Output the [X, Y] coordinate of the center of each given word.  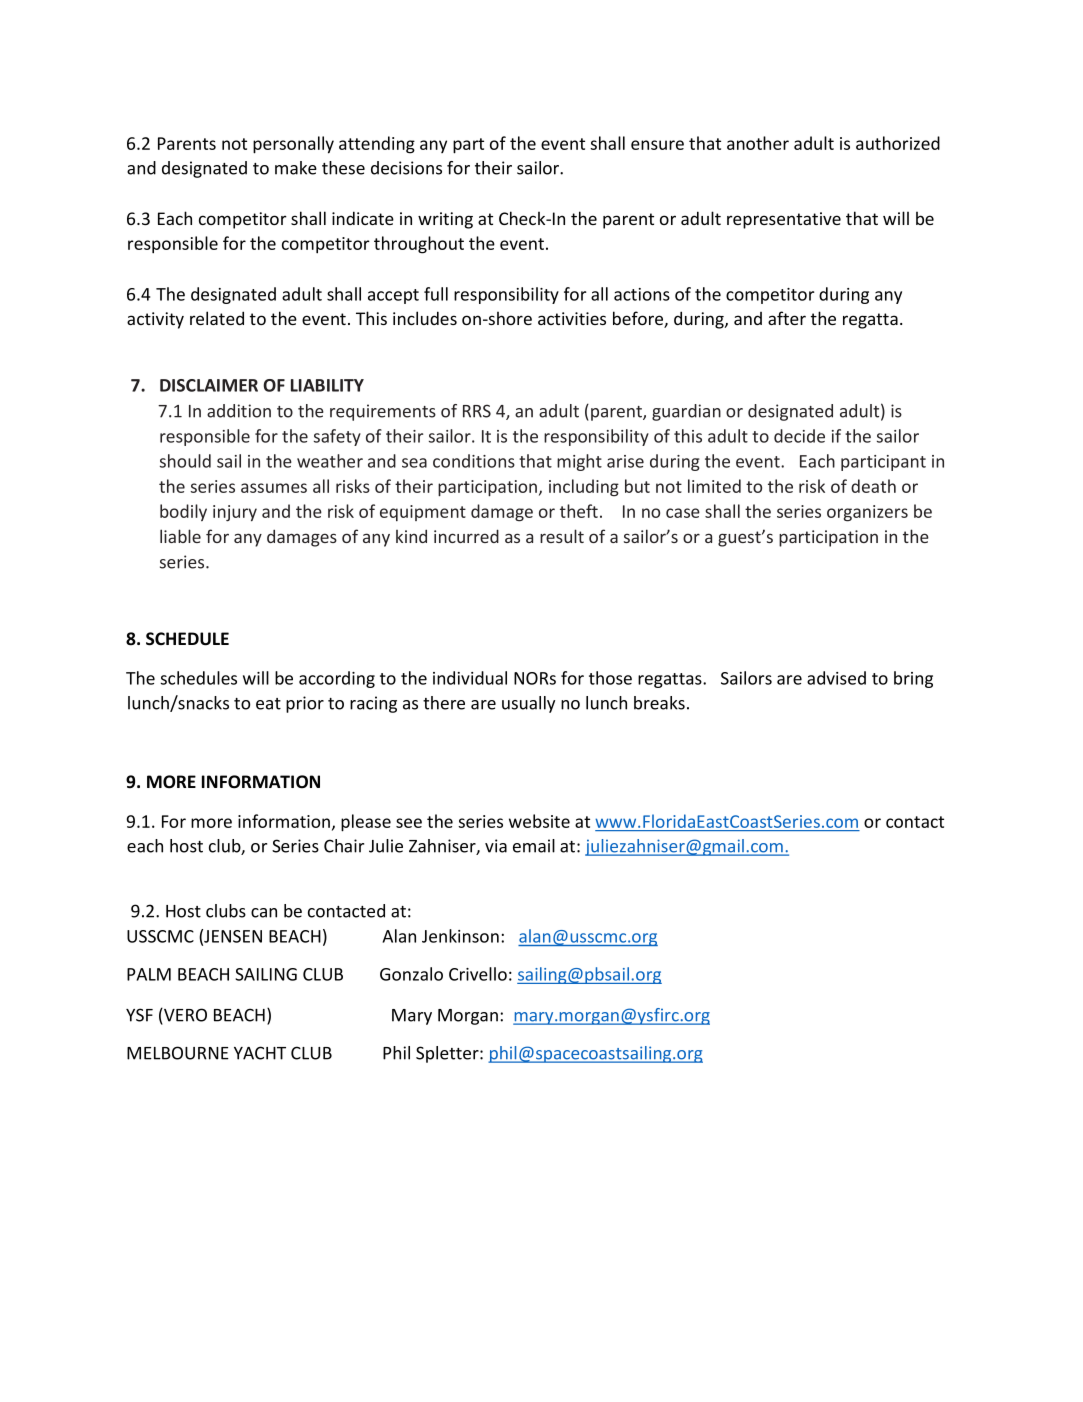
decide [799, 436]
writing [445, 220]
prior [305, 704]
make [296, 168]
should [185, 461]
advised [836, 678]
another [758, 143]
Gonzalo [411, 974]
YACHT [260, 1053]
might [579, 462]
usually [528, 704]
